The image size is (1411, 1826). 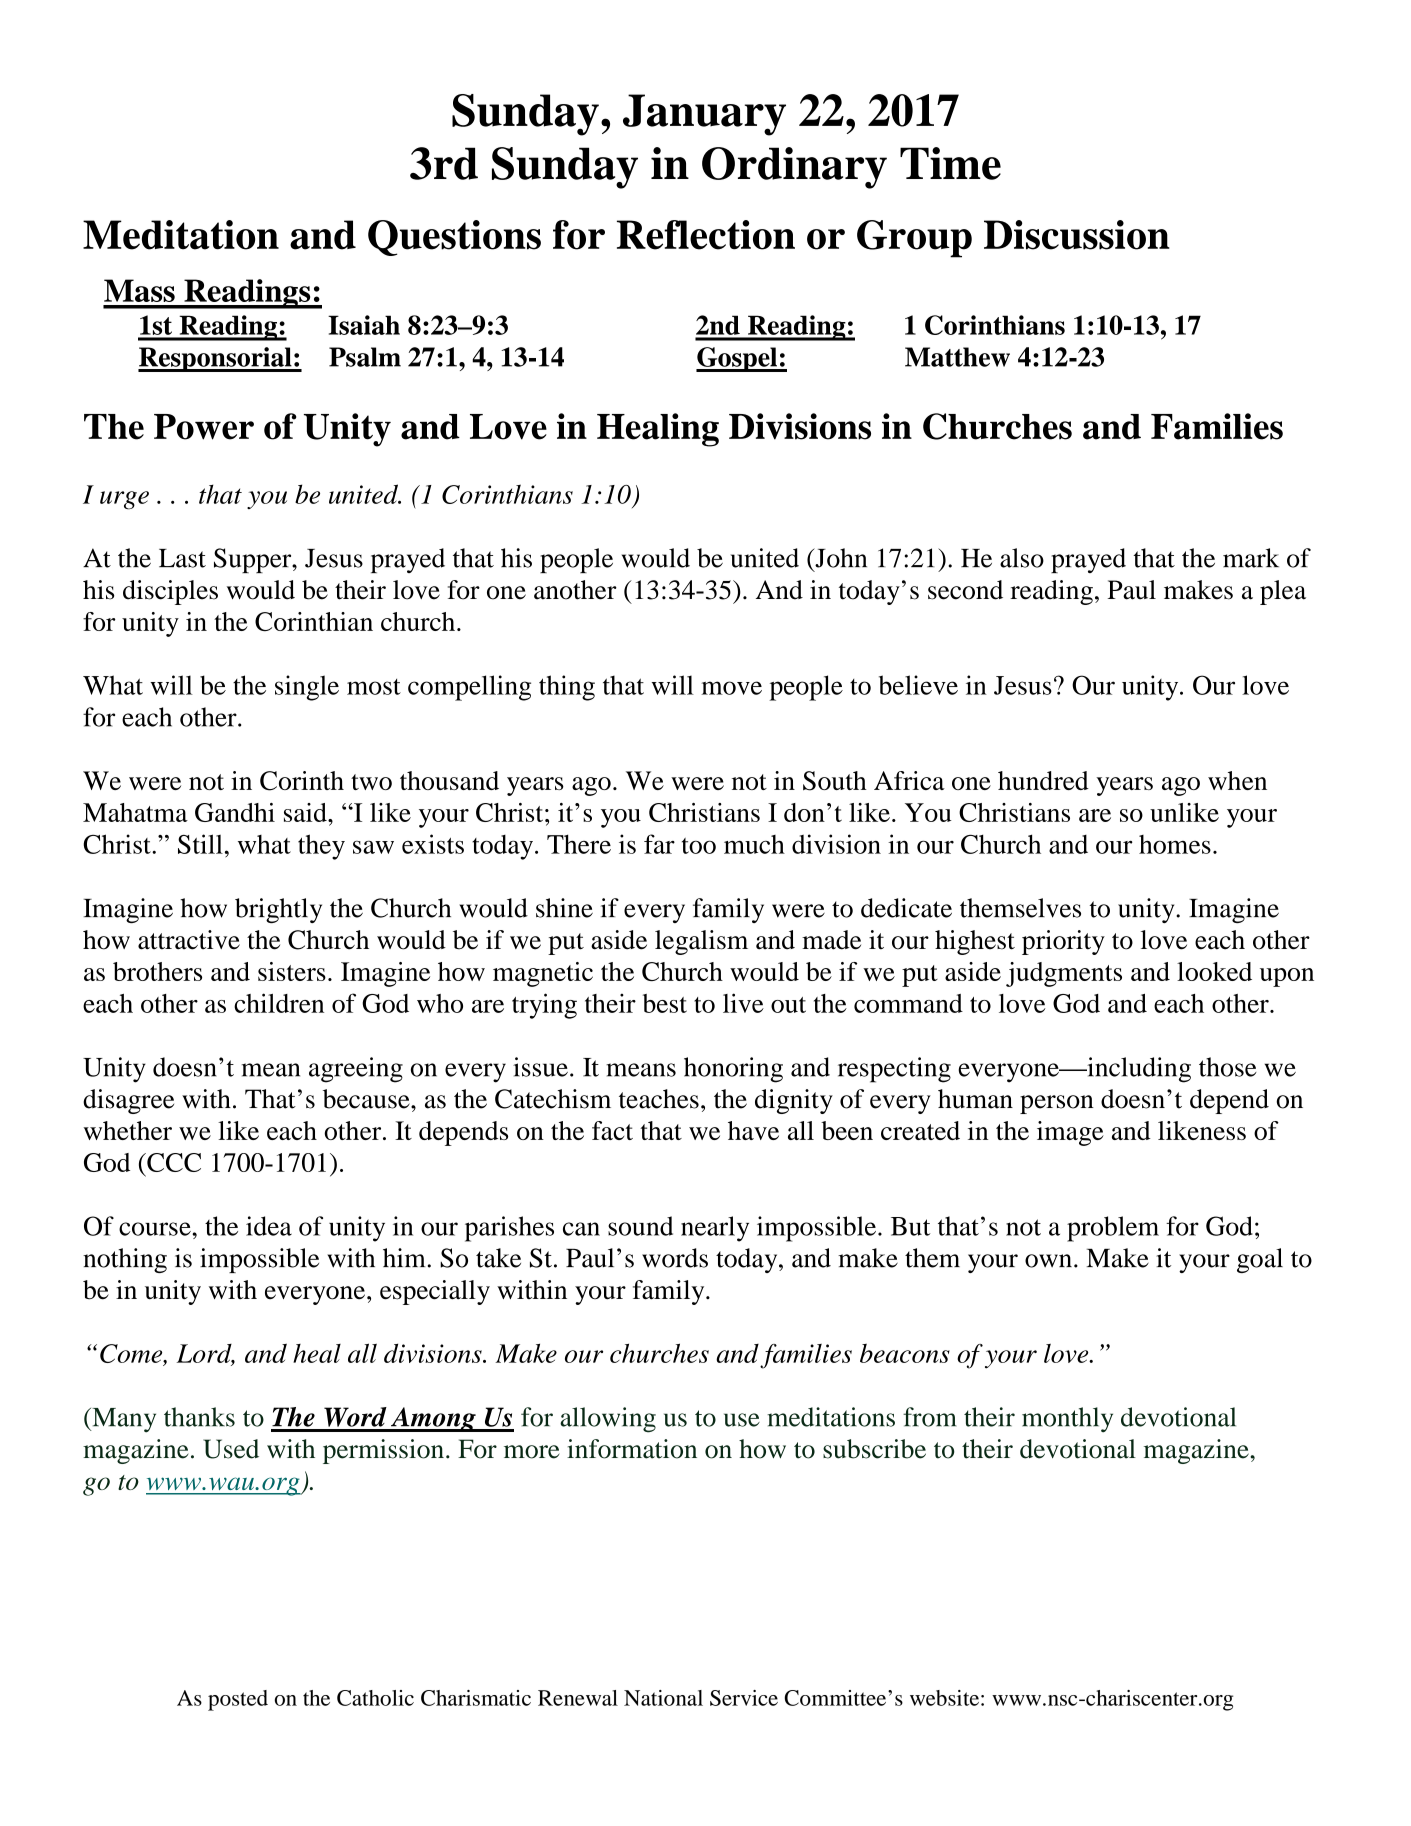 What do you see at coordinates (454, 238) in the page?
I see `Questions` at bounding box center [454, 238].
